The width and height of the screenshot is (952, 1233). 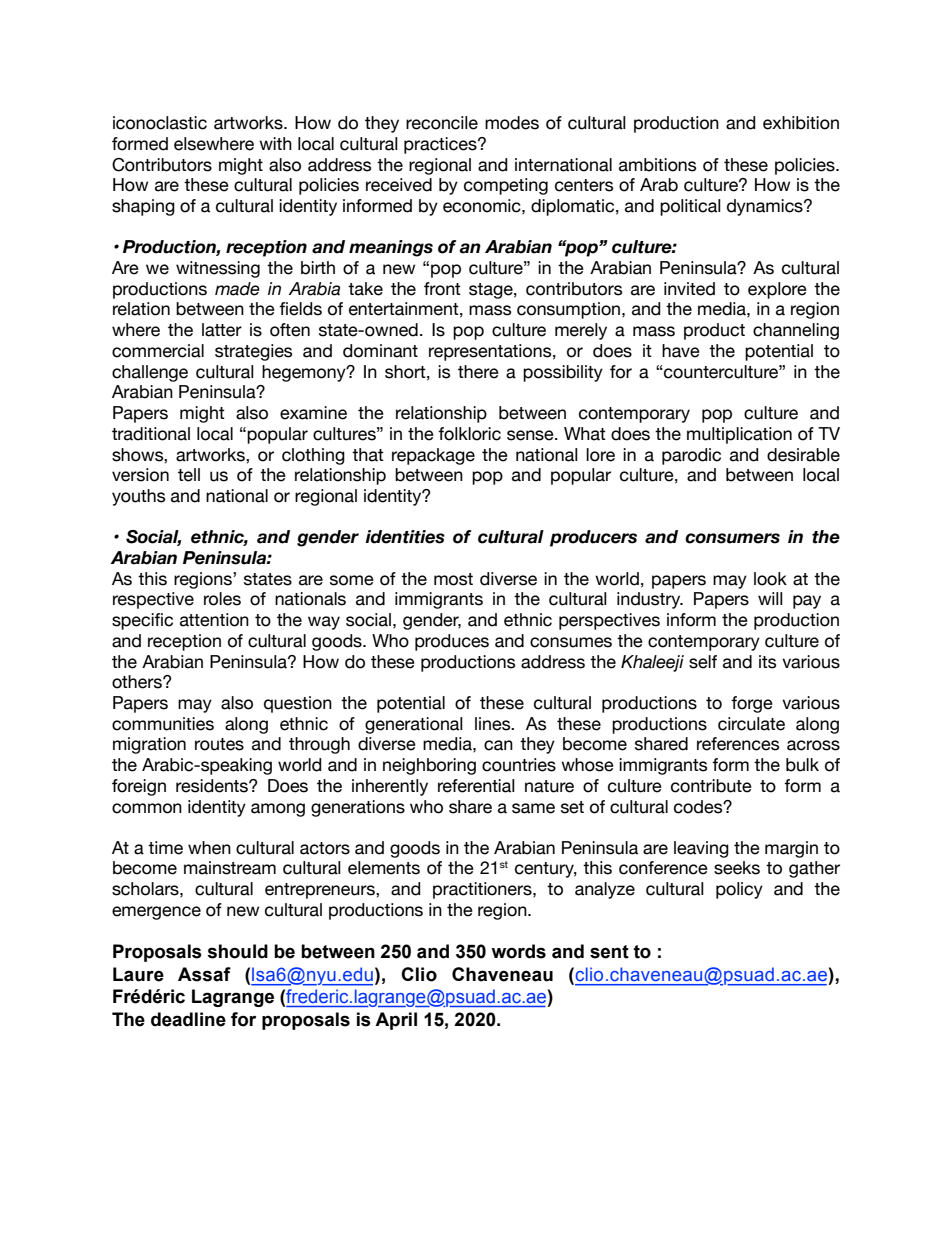 I want to click on roles, so click(x=222, y=599).
